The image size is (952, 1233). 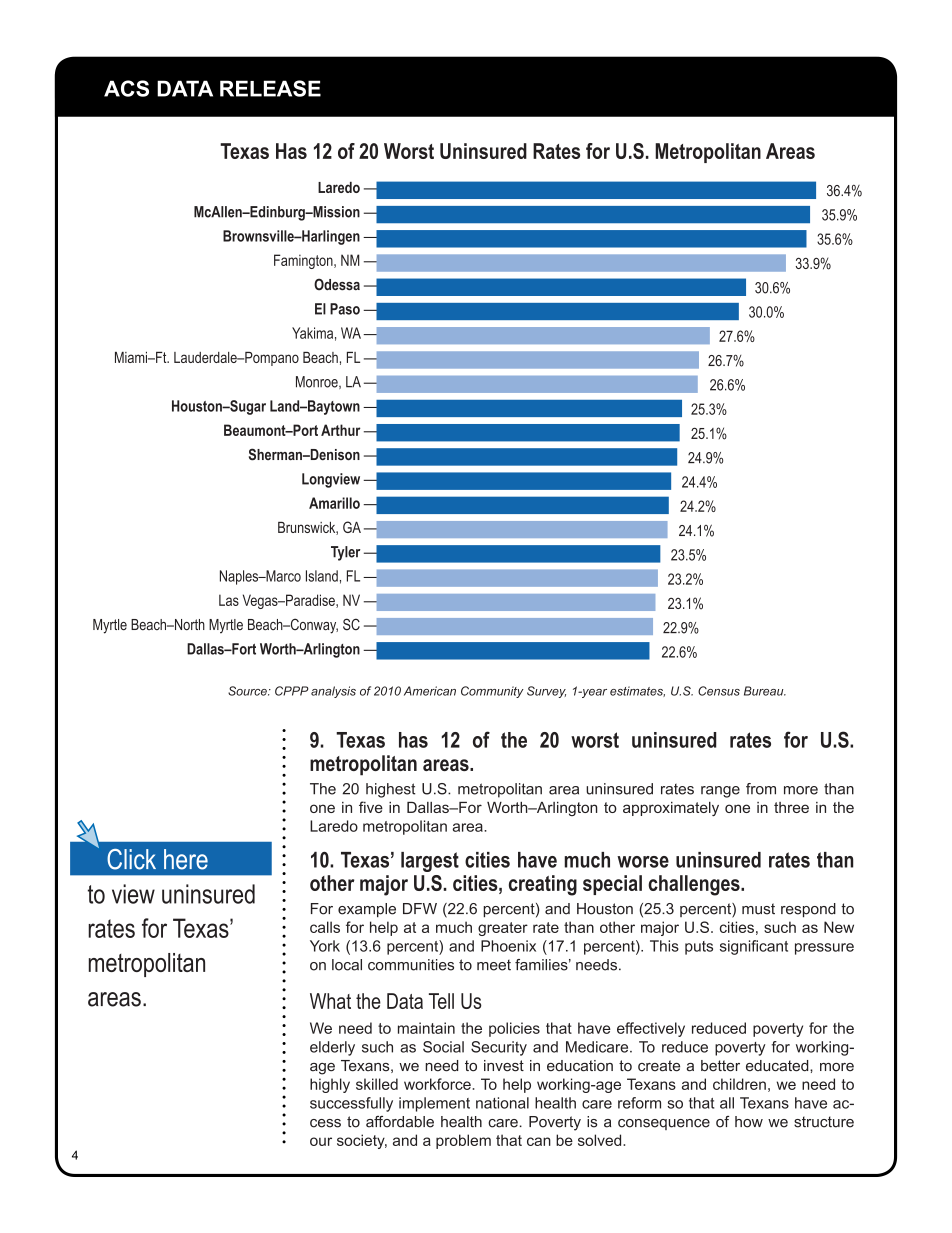 What do you see at coordinates (761, 789) in the image?
I see `from` at bounding box center [761, 789].
